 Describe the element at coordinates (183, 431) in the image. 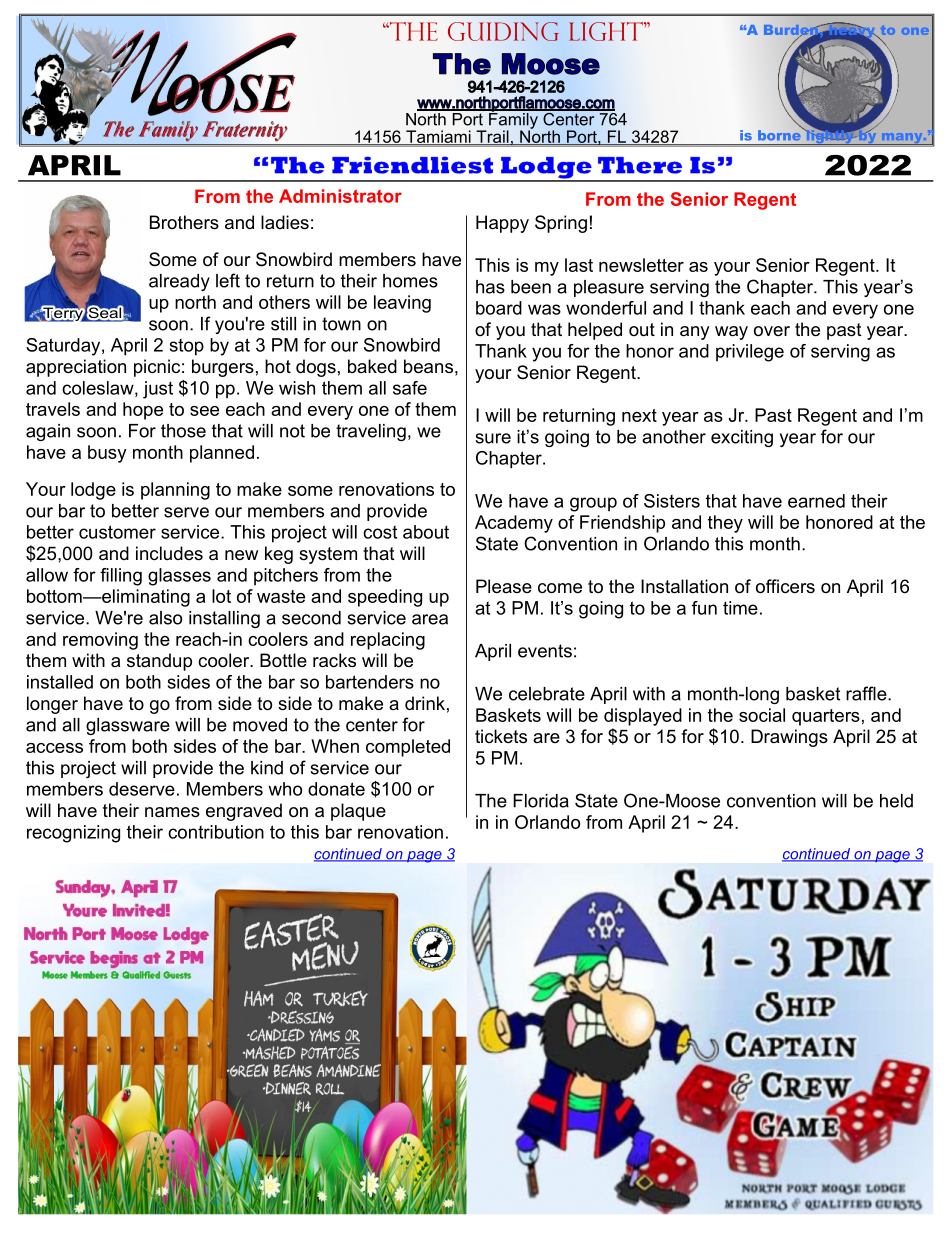

I see `those` at that location.
